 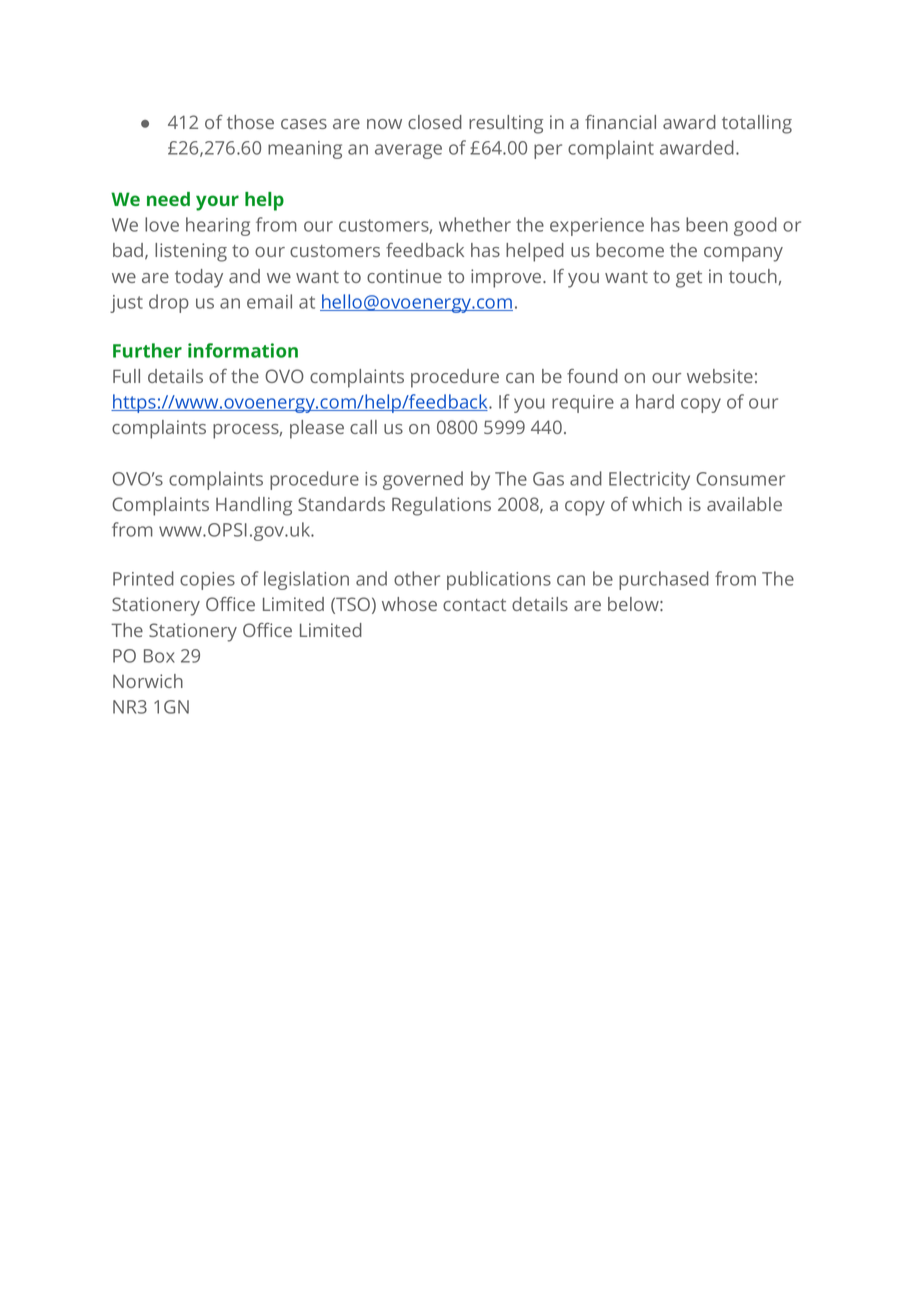 I want to click on Electricity, so click(x=649, y=480).
